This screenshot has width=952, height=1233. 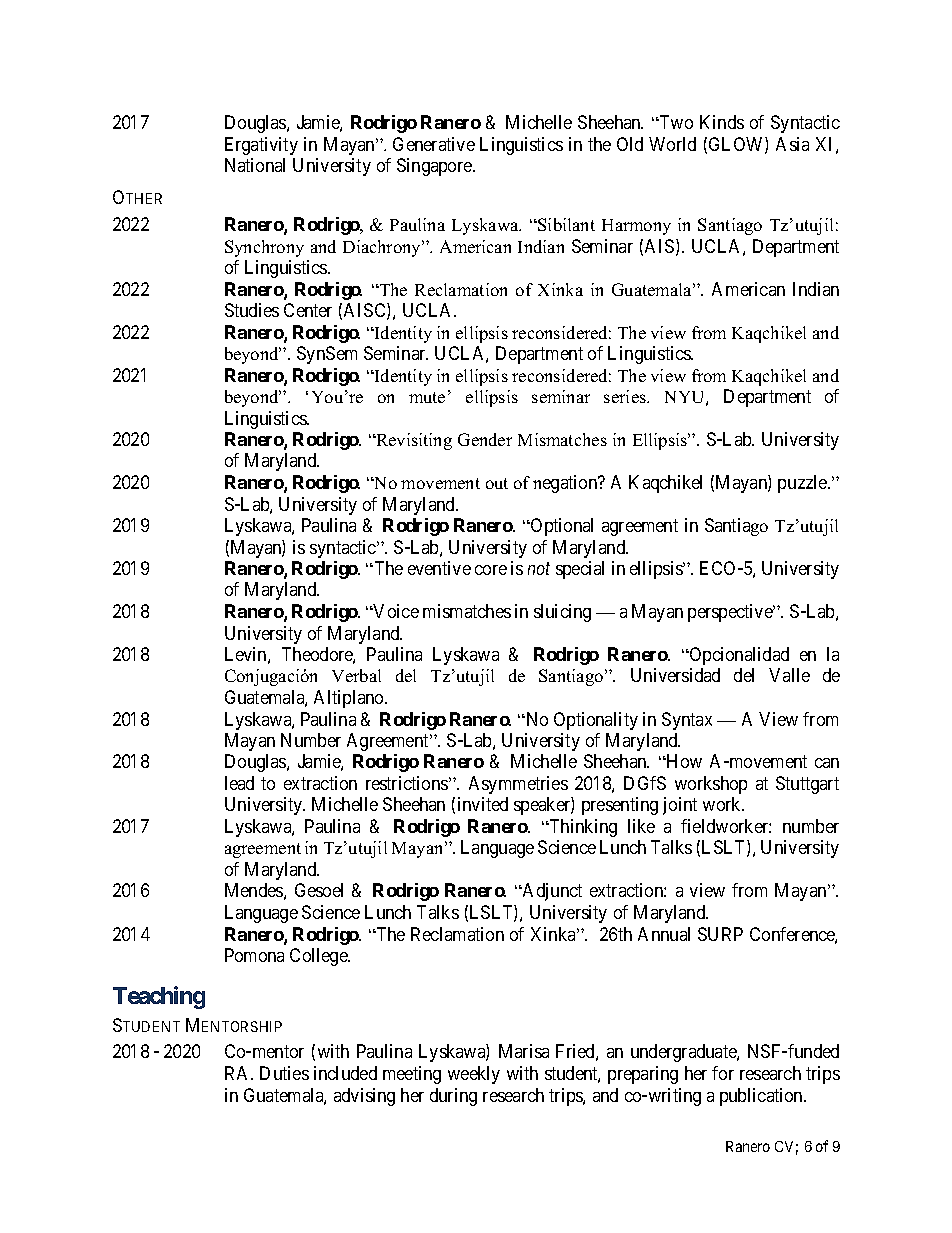 I want to click on Revisiting, so click(x=413, y=441).
